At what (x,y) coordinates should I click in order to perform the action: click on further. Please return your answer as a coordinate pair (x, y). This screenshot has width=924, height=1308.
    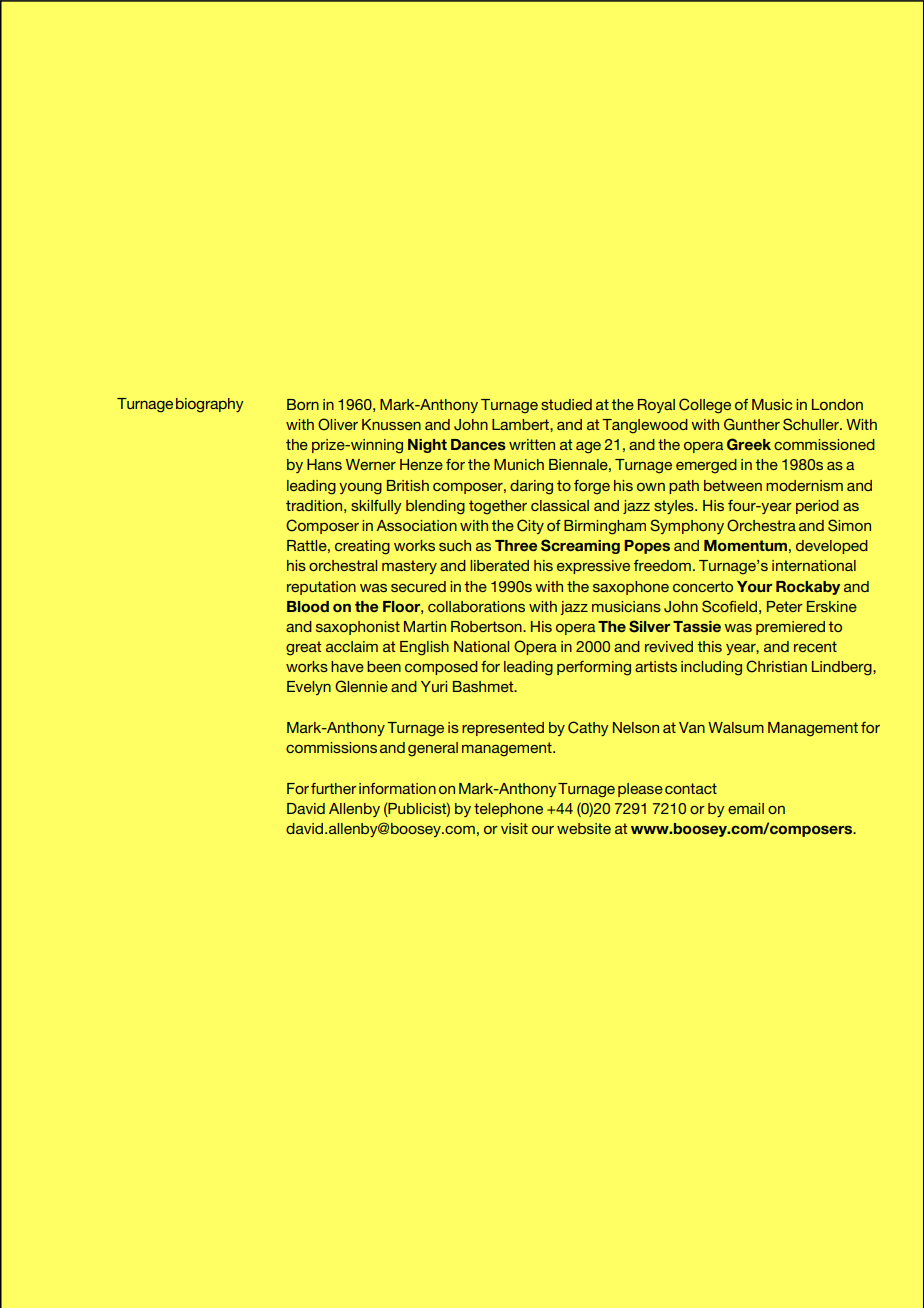
    Looking at the image, I should click on (334, 788).
